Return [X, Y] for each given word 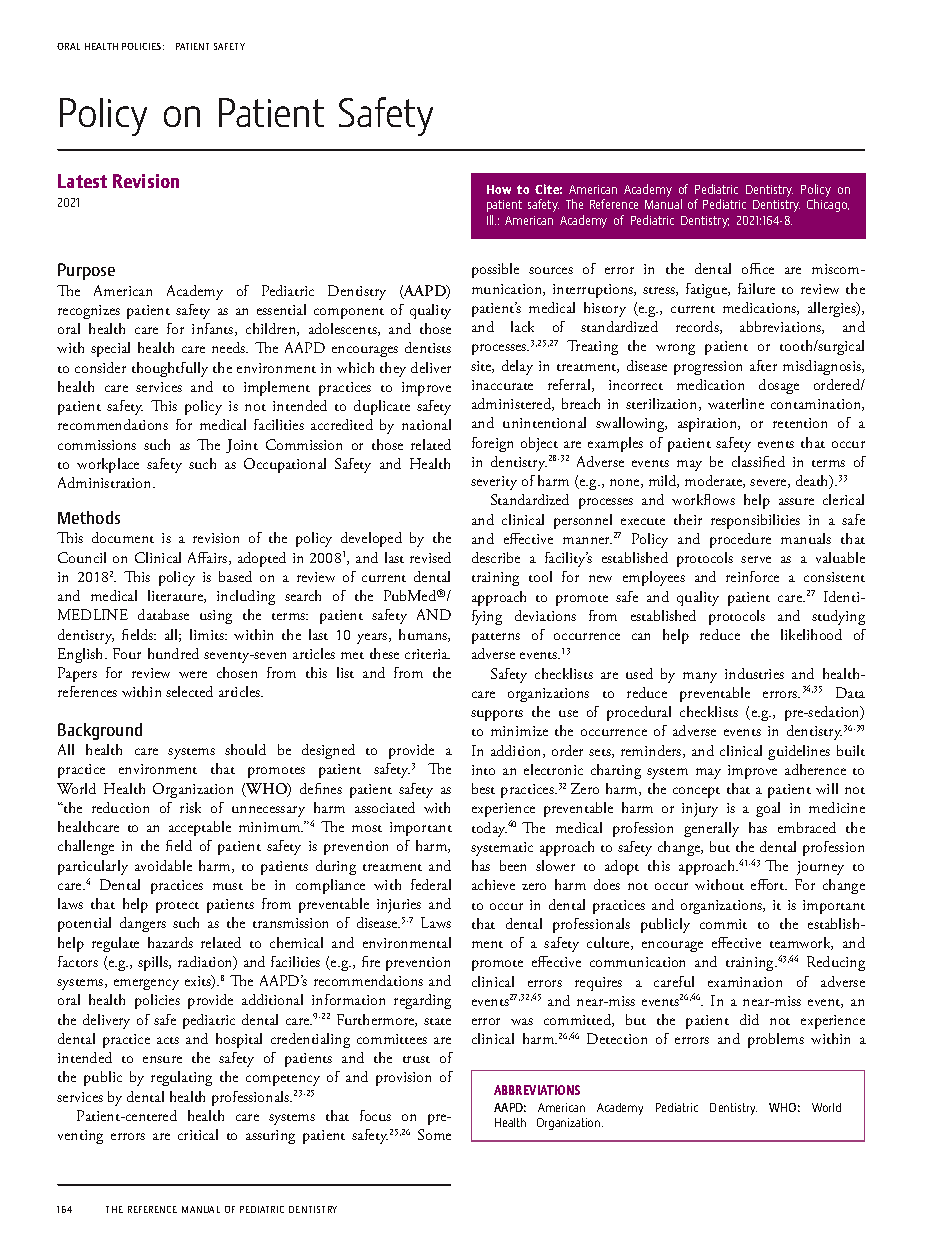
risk [190, 807]
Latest [82, 181]
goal [768, 809]
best [483, 788]
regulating [181, 1078]
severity [494, 483]
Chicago [828, 205]
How [499, 189]
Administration [106, 482]
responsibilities [755, 521]
